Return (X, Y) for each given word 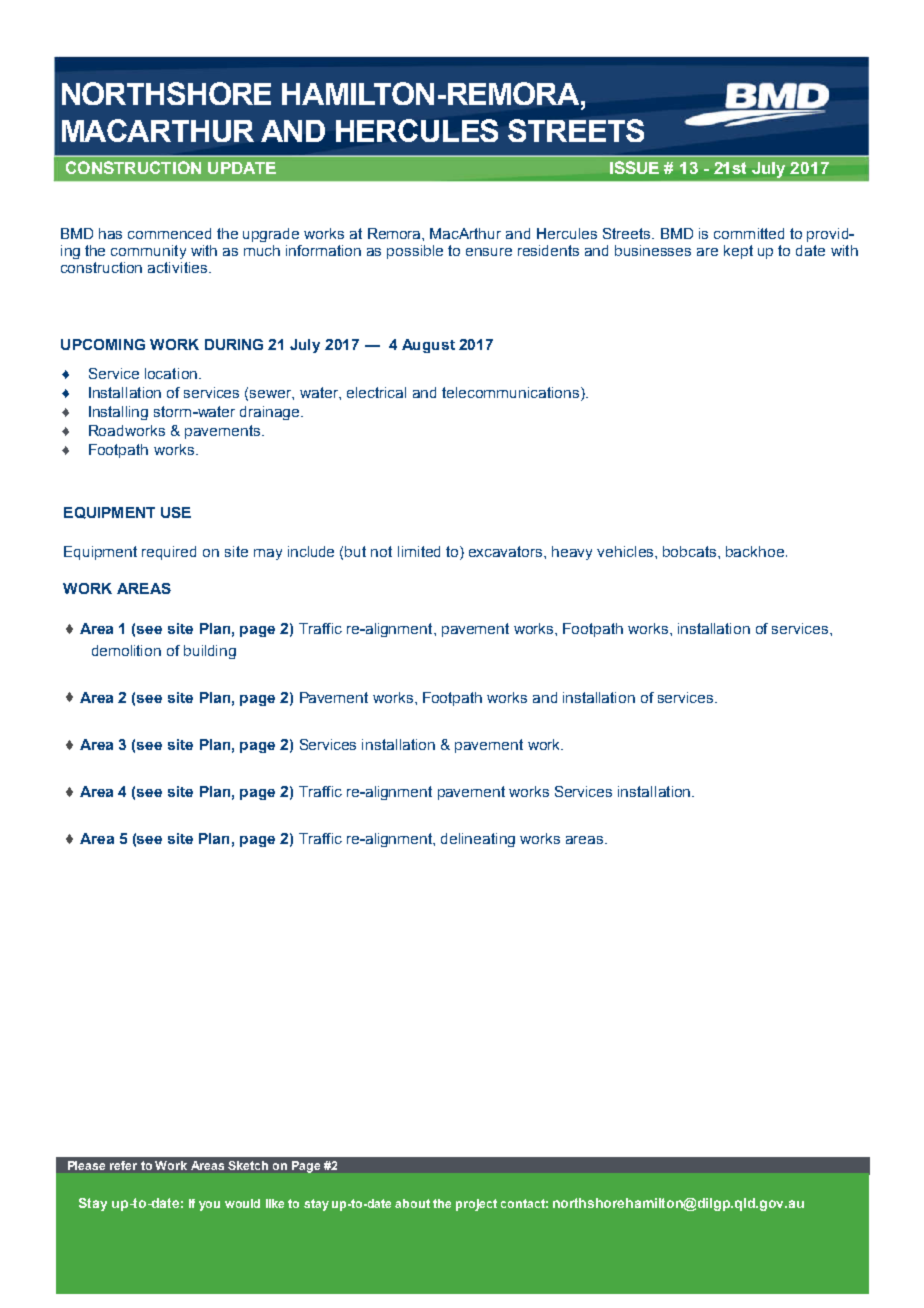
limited (419, 551)
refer (123, 1165)
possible (415, 252)
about (412, 1203)
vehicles (626, 551)
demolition (126, 650)
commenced (169, 233)
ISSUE (634, 167)
